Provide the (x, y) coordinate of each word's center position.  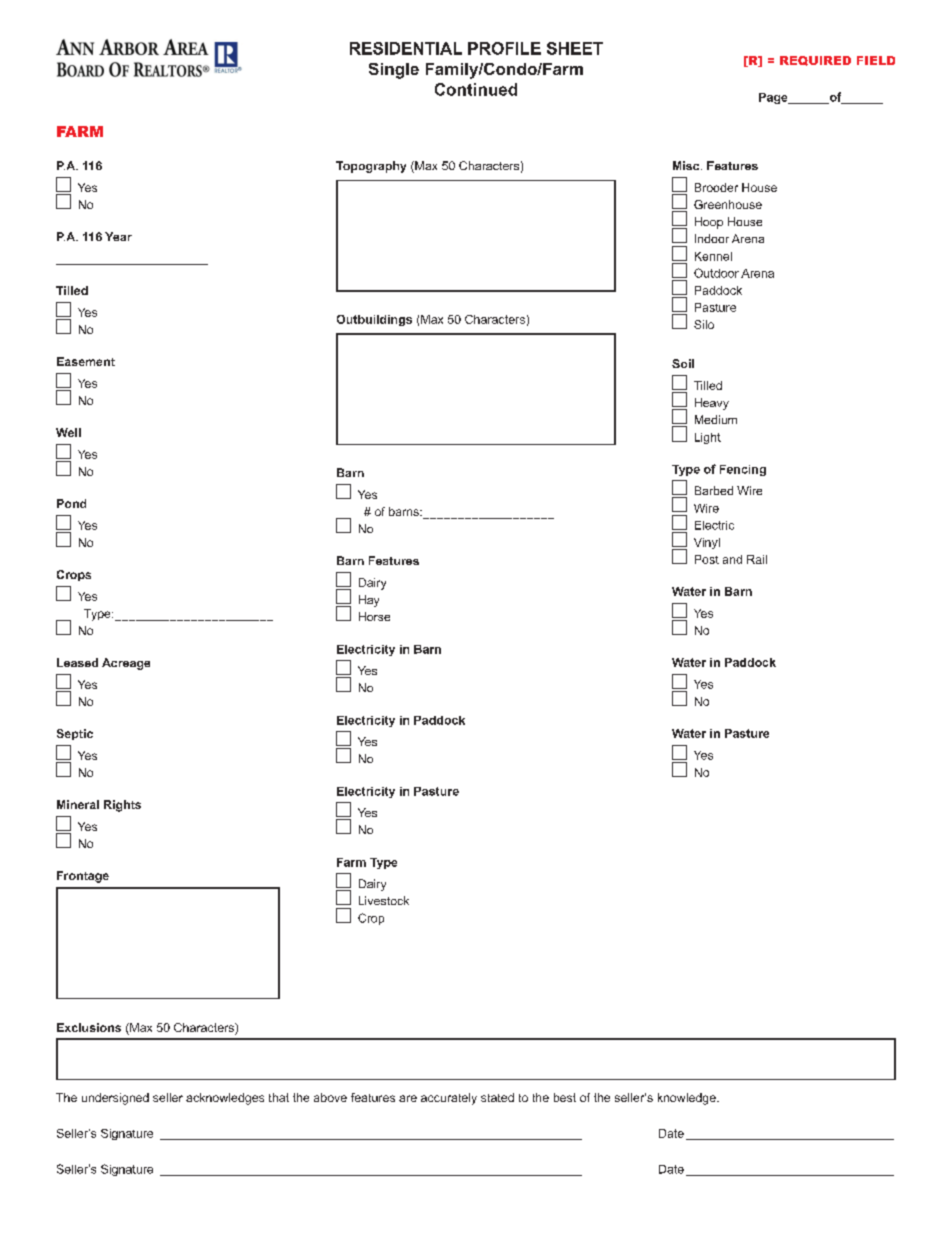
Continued (476, 89)
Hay (369, 601)
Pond (71, 503)
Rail (757, 559)
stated (497, 1097)
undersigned (115, 1099)
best (565, 1097)
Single (394, 71)
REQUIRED (815, 61)
